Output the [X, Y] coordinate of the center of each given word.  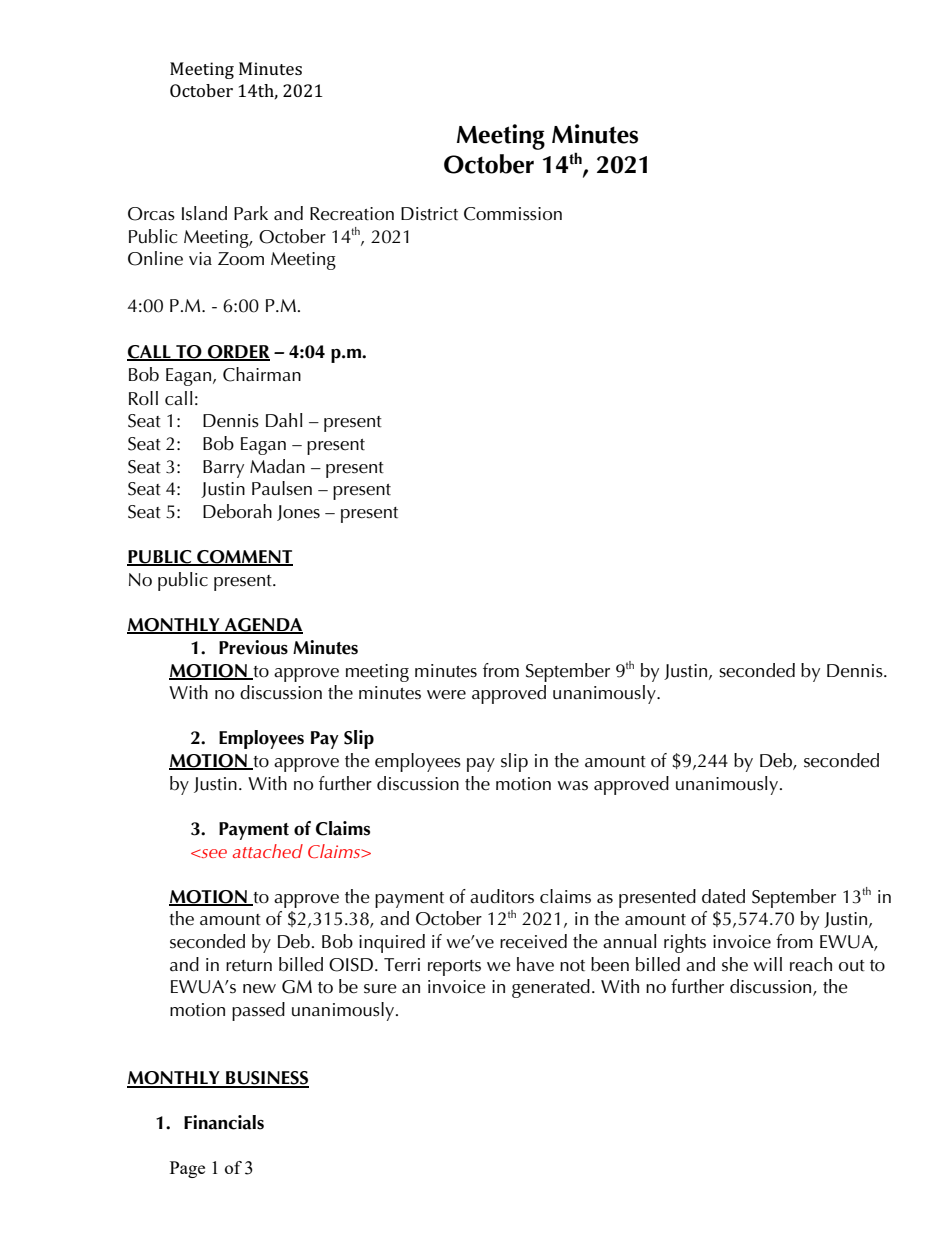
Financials [224, 1122]
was [572, 786]
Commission [513, 214]
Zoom [241, 259]
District [429, 214]
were [446, 695]
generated [551, 988]
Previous [253, 647]
